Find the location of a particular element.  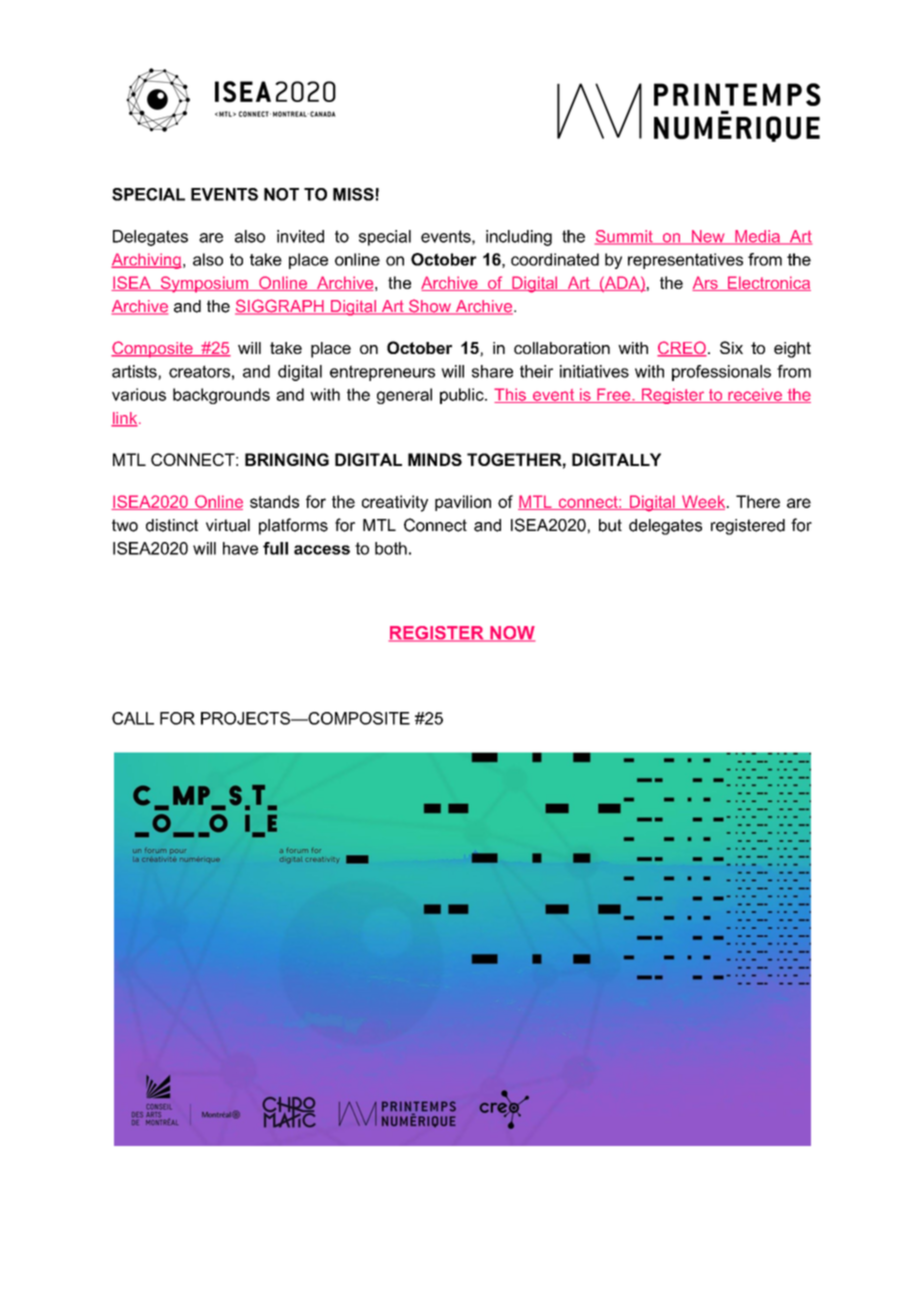

BRINGING is located at coordinates (287, 459).
